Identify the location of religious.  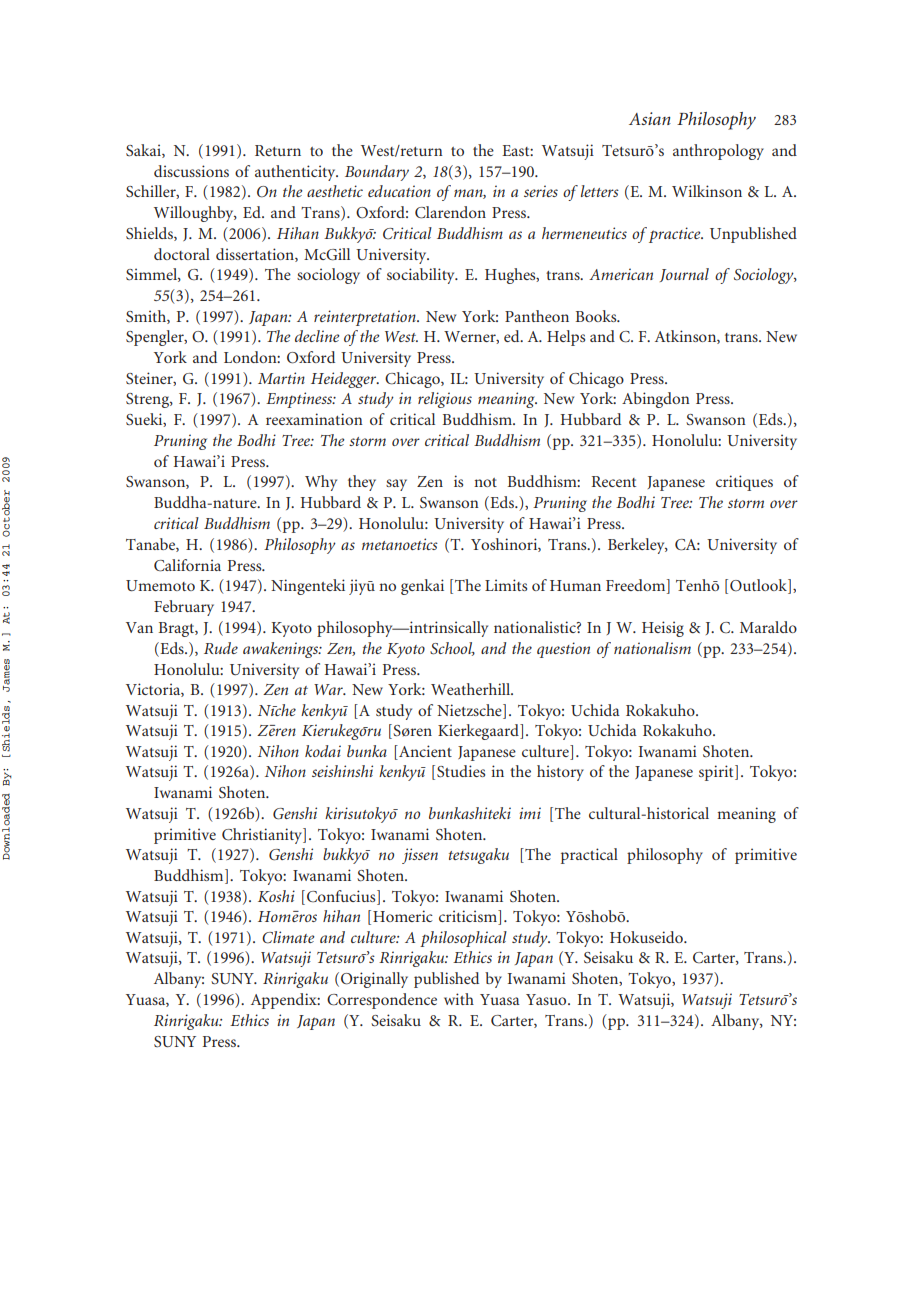
(445, 400).
